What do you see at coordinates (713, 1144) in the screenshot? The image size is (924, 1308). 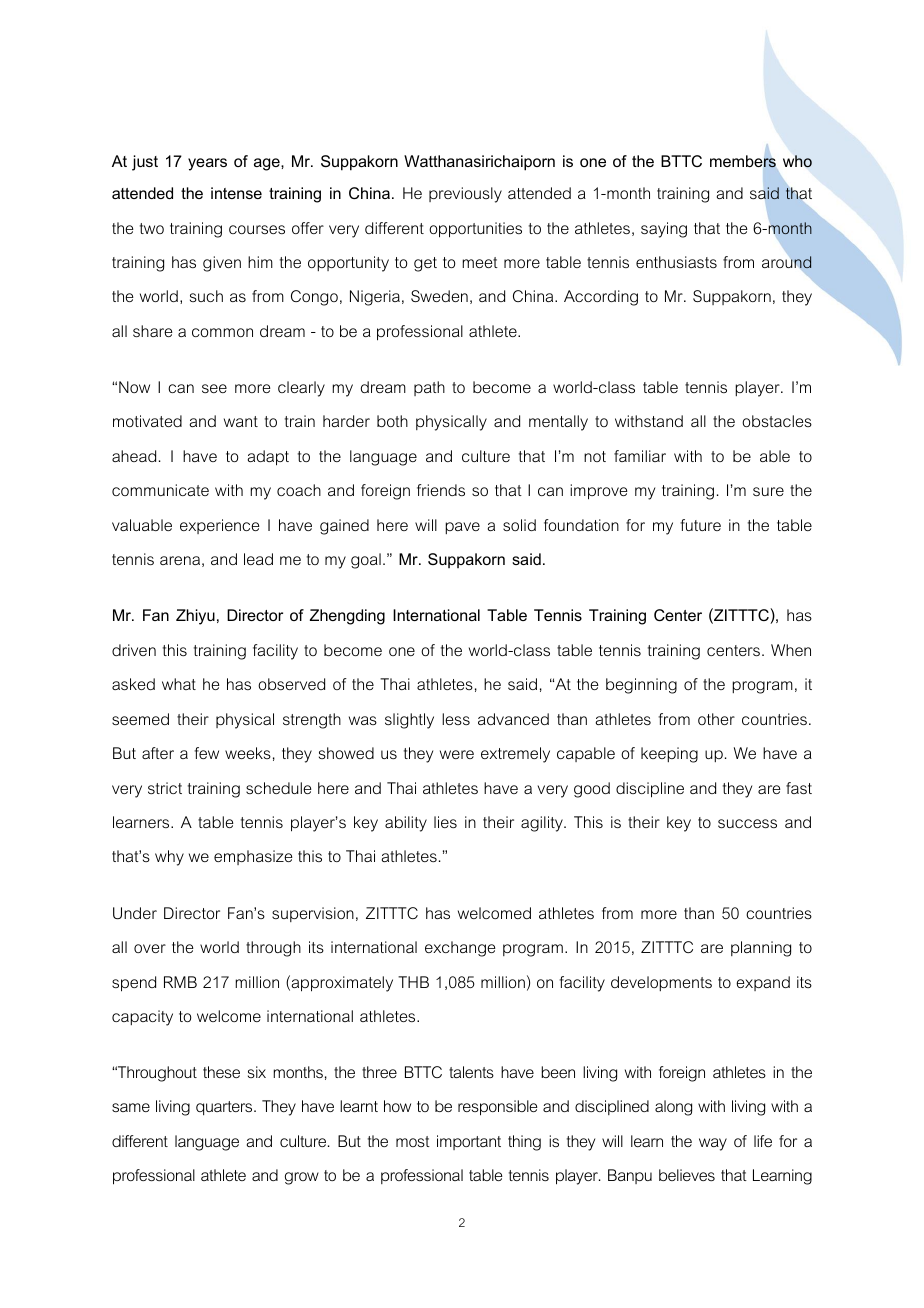 I see `way` at bounding box center [713, 1144].
